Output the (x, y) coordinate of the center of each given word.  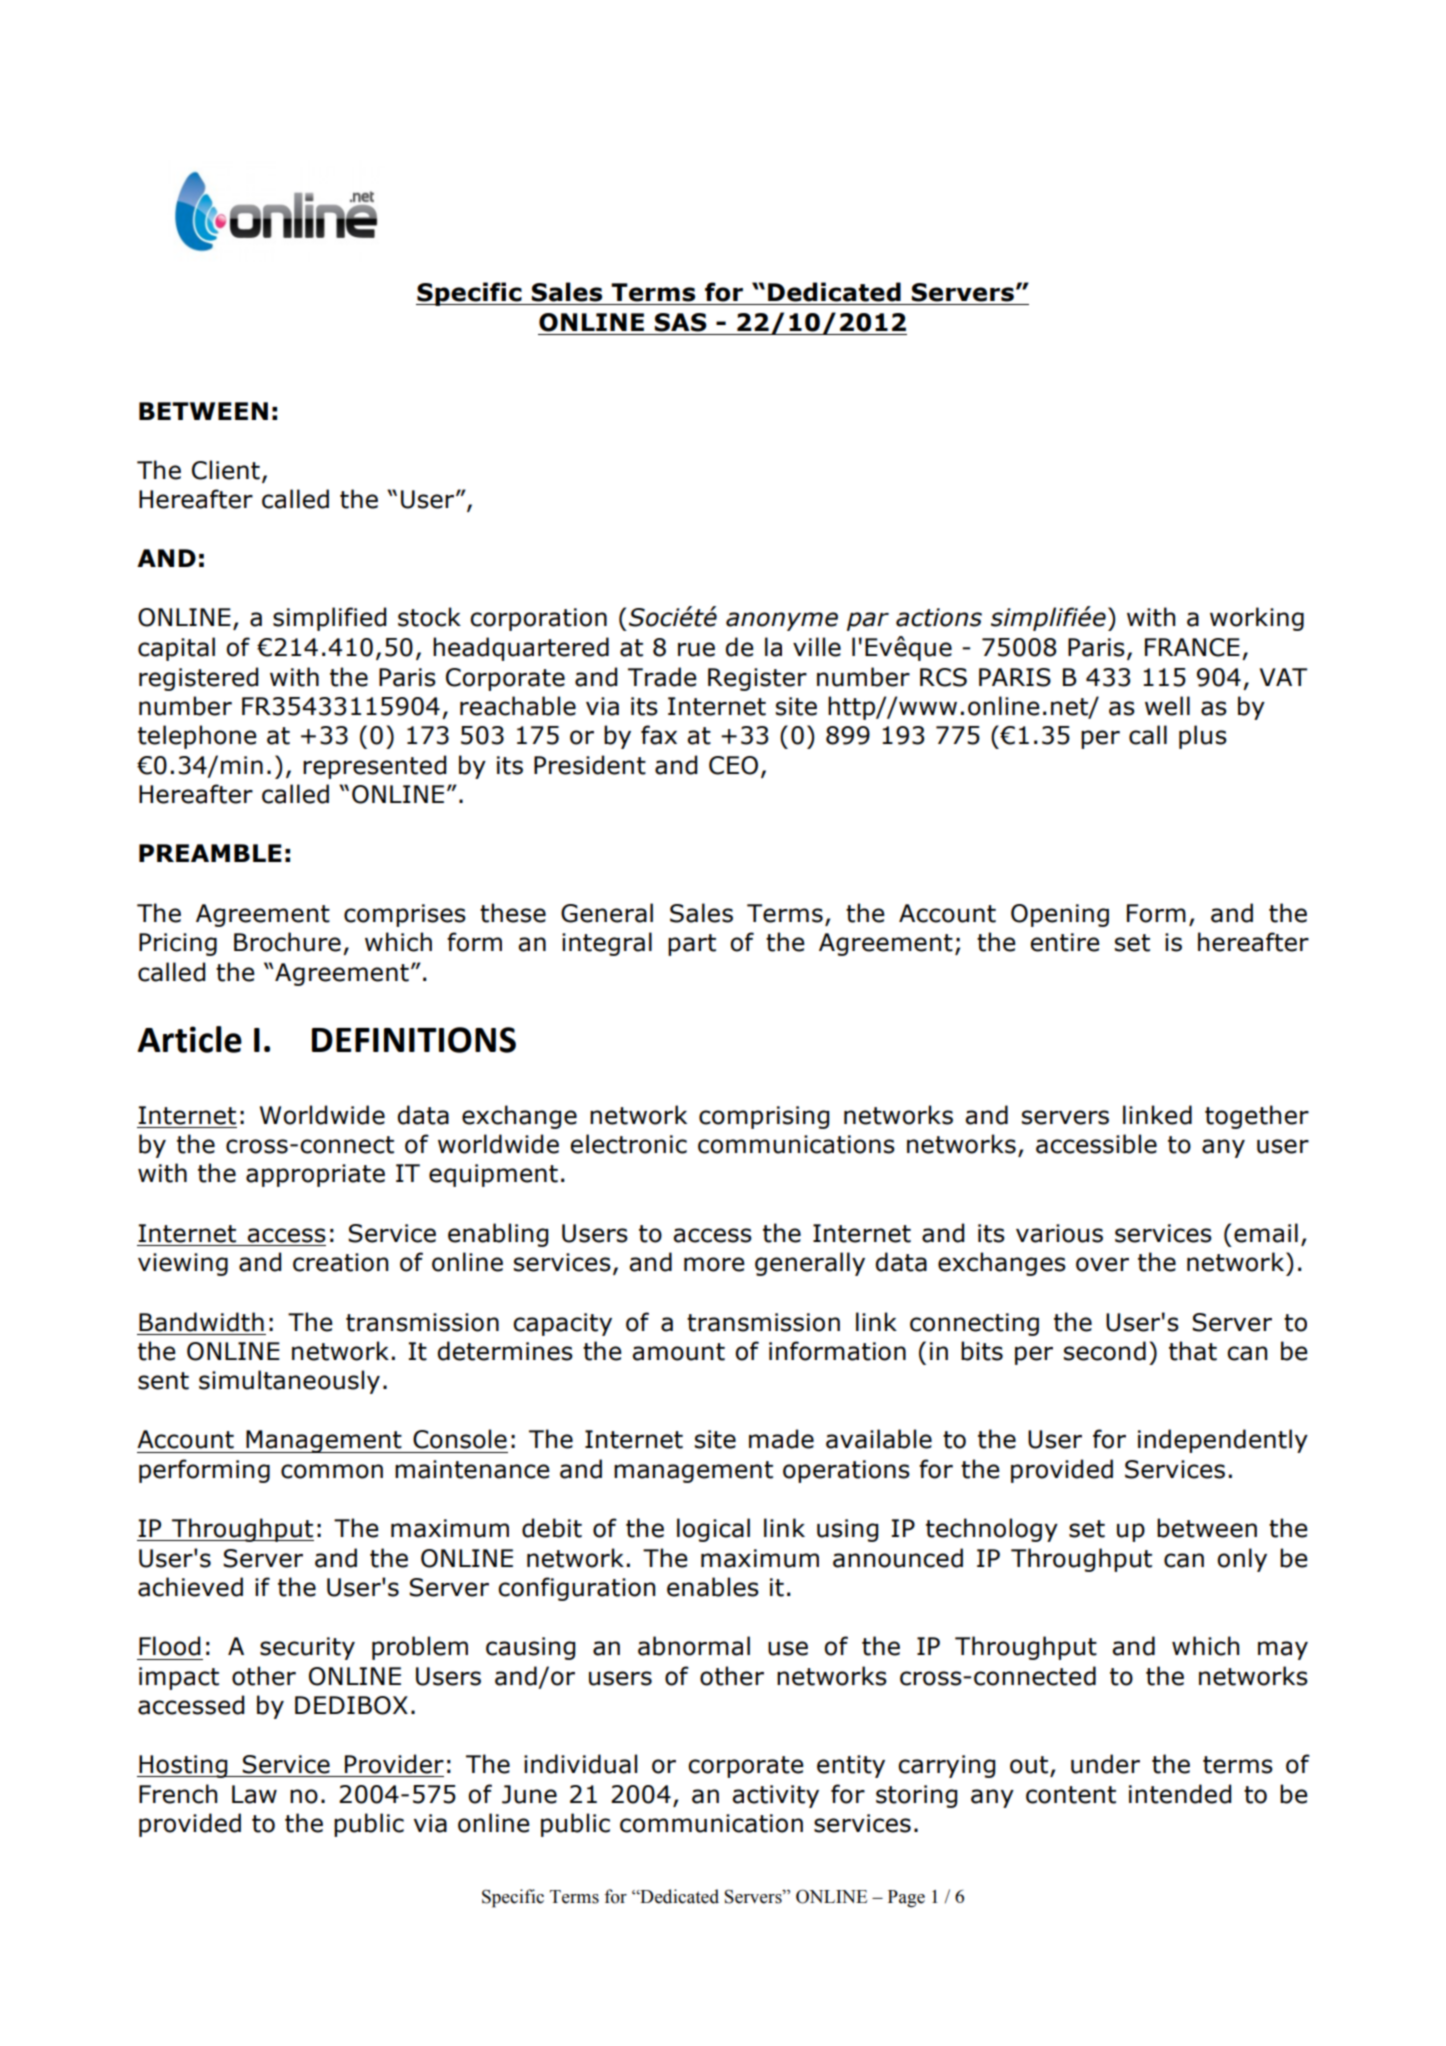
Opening (1060, 915)
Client (226, 470)
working (1257, 619)
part (692, 945)
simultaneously (289, 1382)
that (1193, 1351)
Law (254, 1794)
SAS (681, 322)
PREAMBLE (210, 853)
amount (678, 1352)
